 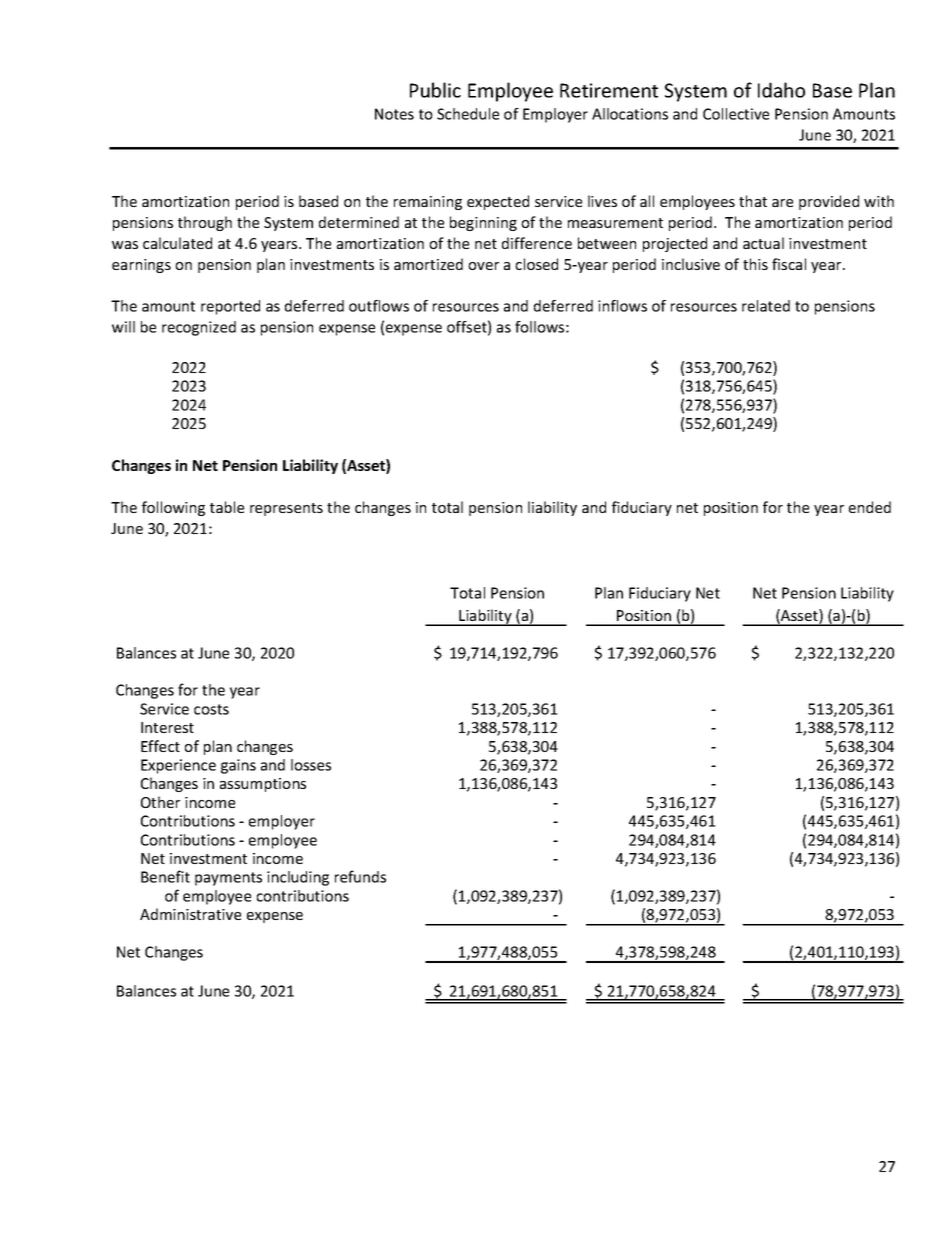 What do you see at coordinates (781, 90) in the screenshot?
I see `Idaho` at bounding box center [781, 90].
